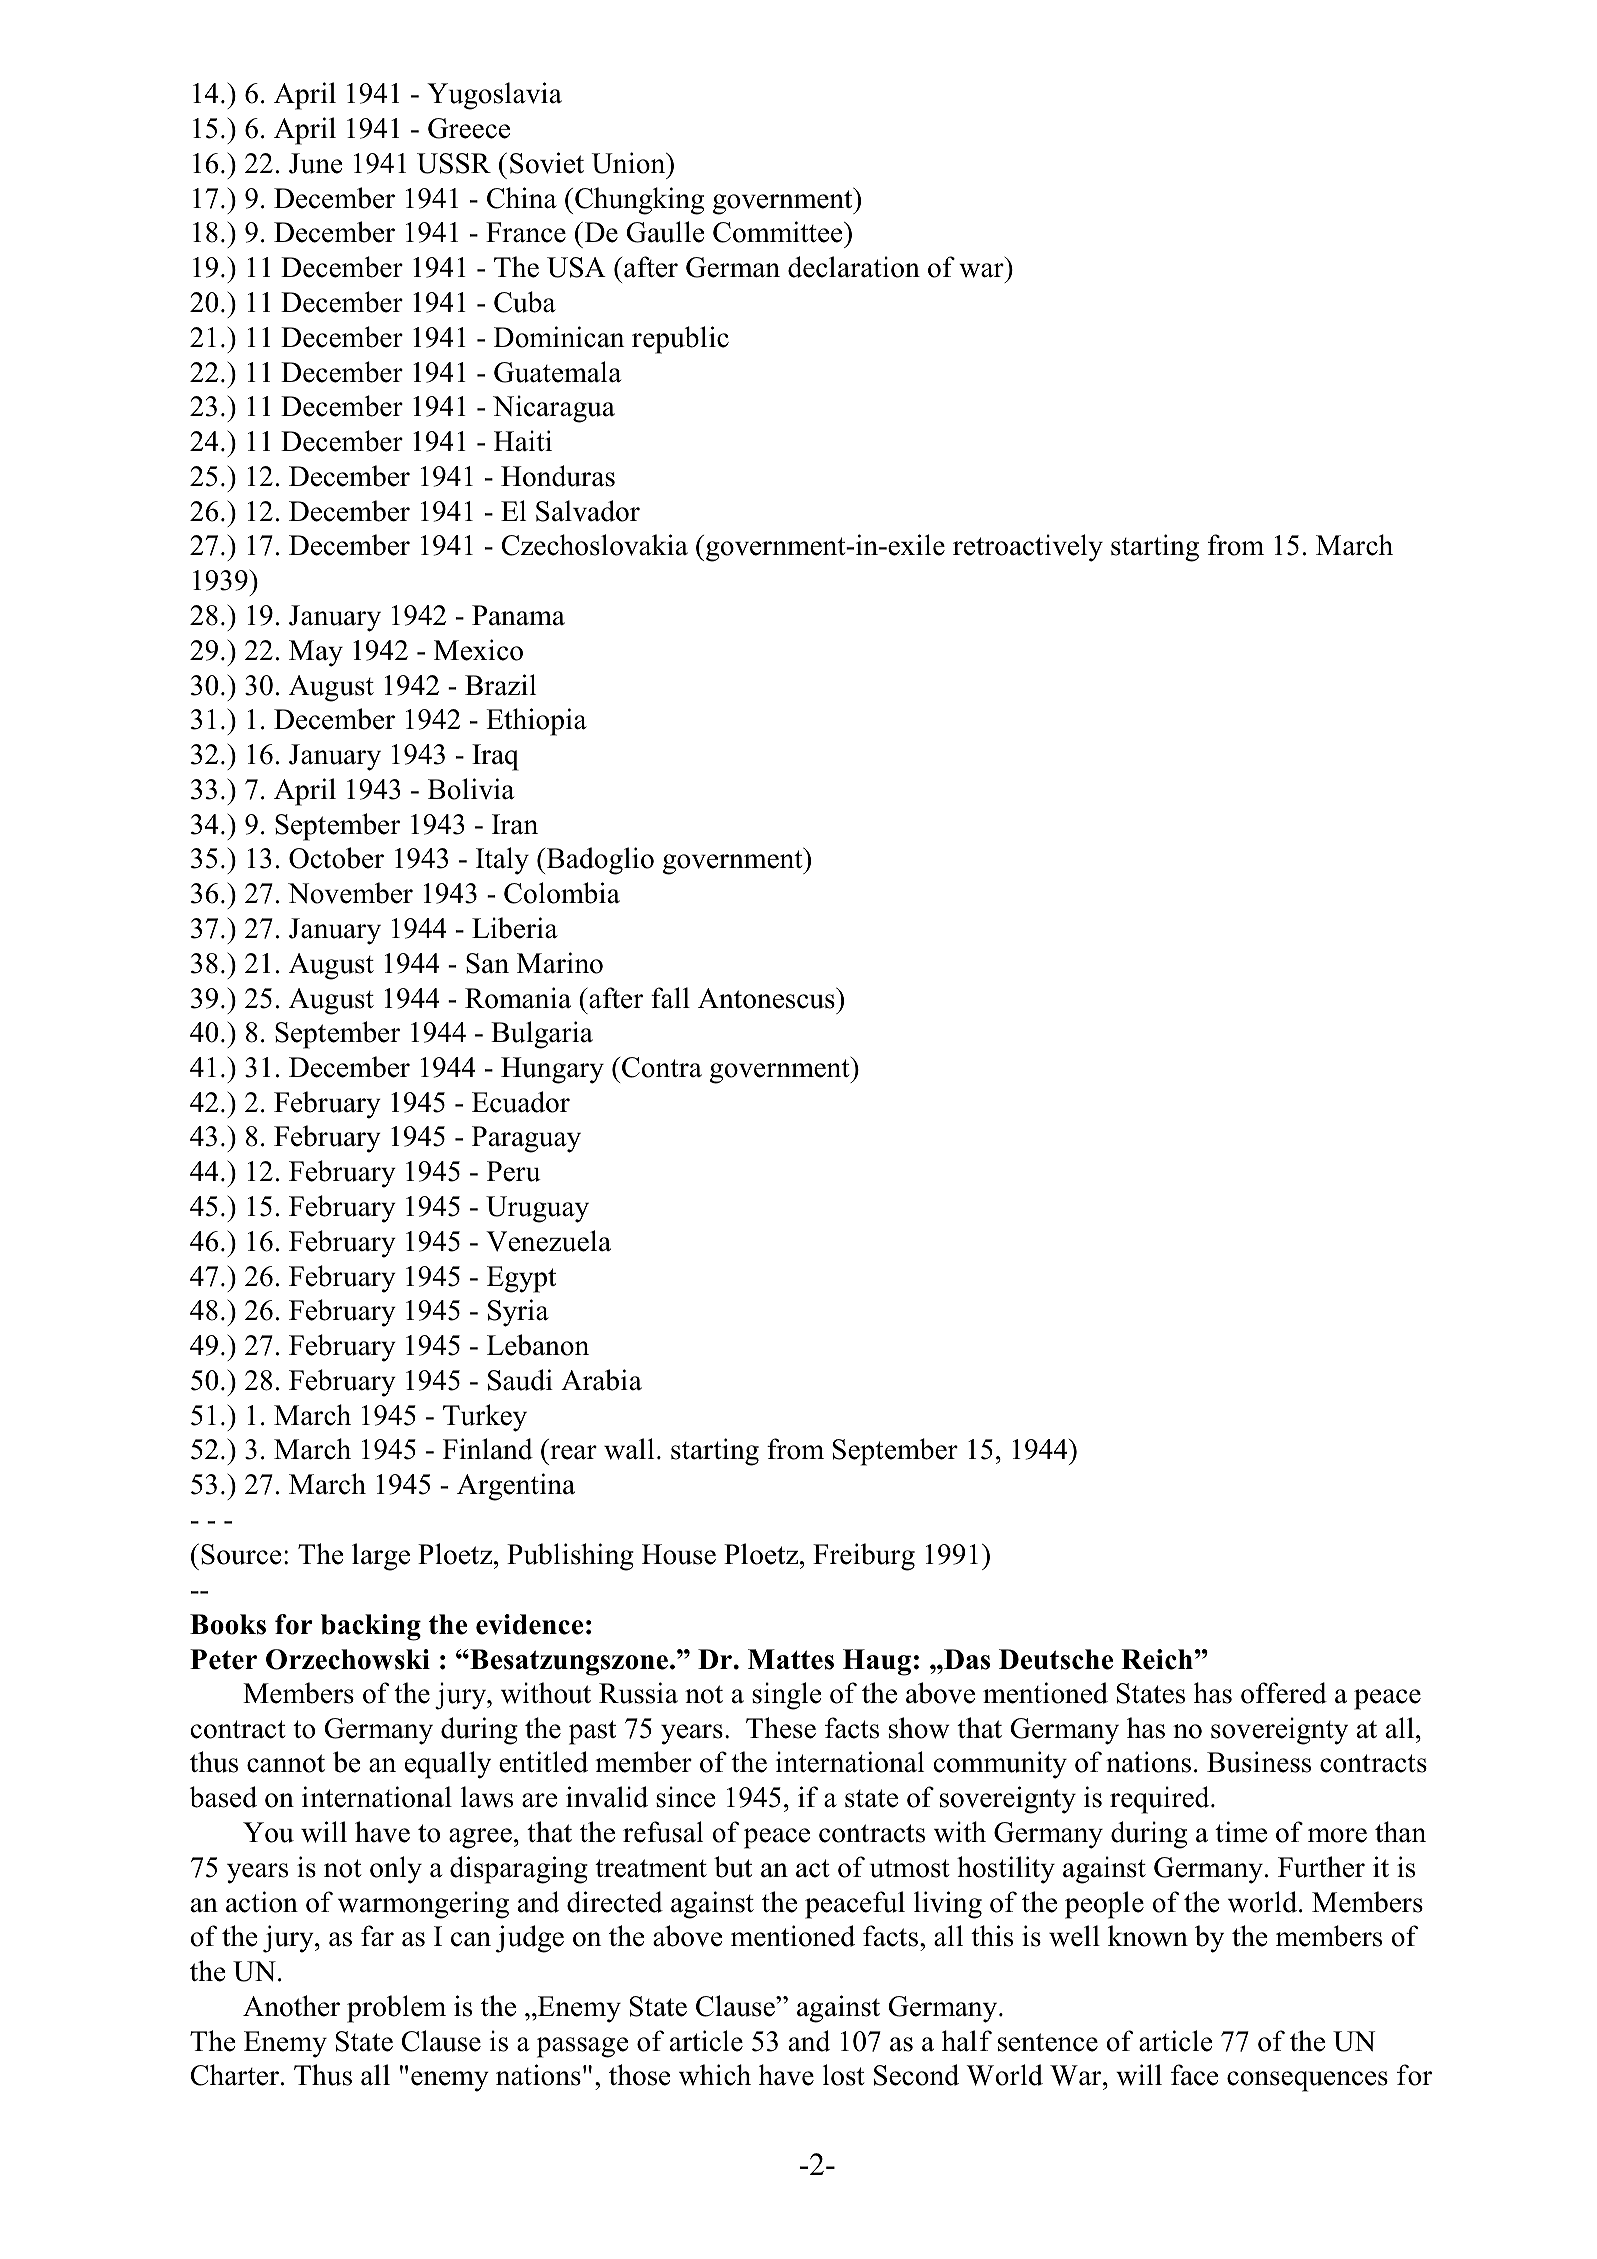 The height and width of the screenshot is (2259, 1597). Describe the element at coordinates (315, 163) in the screenshot. I see `June` at that location.
